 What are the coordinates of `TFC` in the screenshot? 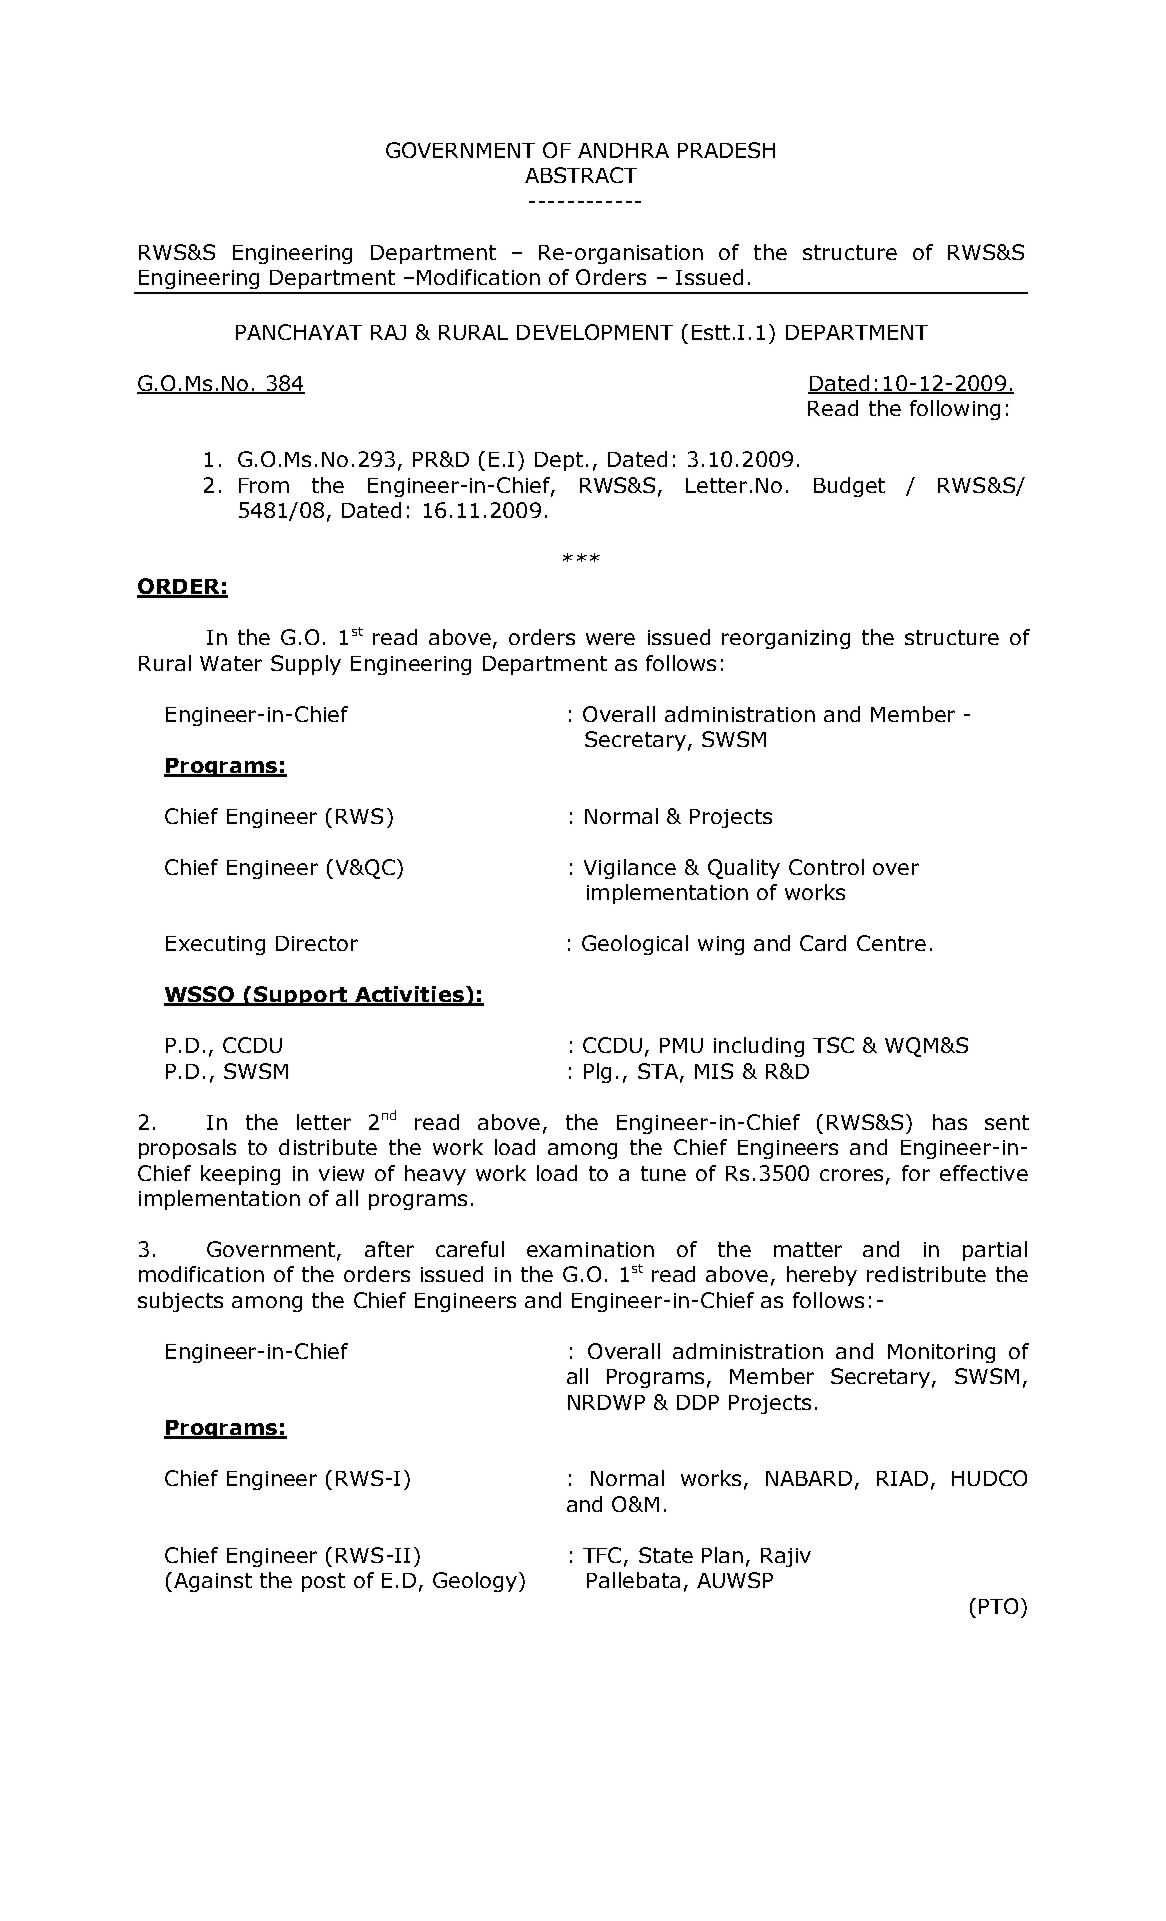 It's located at (602, 1555).
